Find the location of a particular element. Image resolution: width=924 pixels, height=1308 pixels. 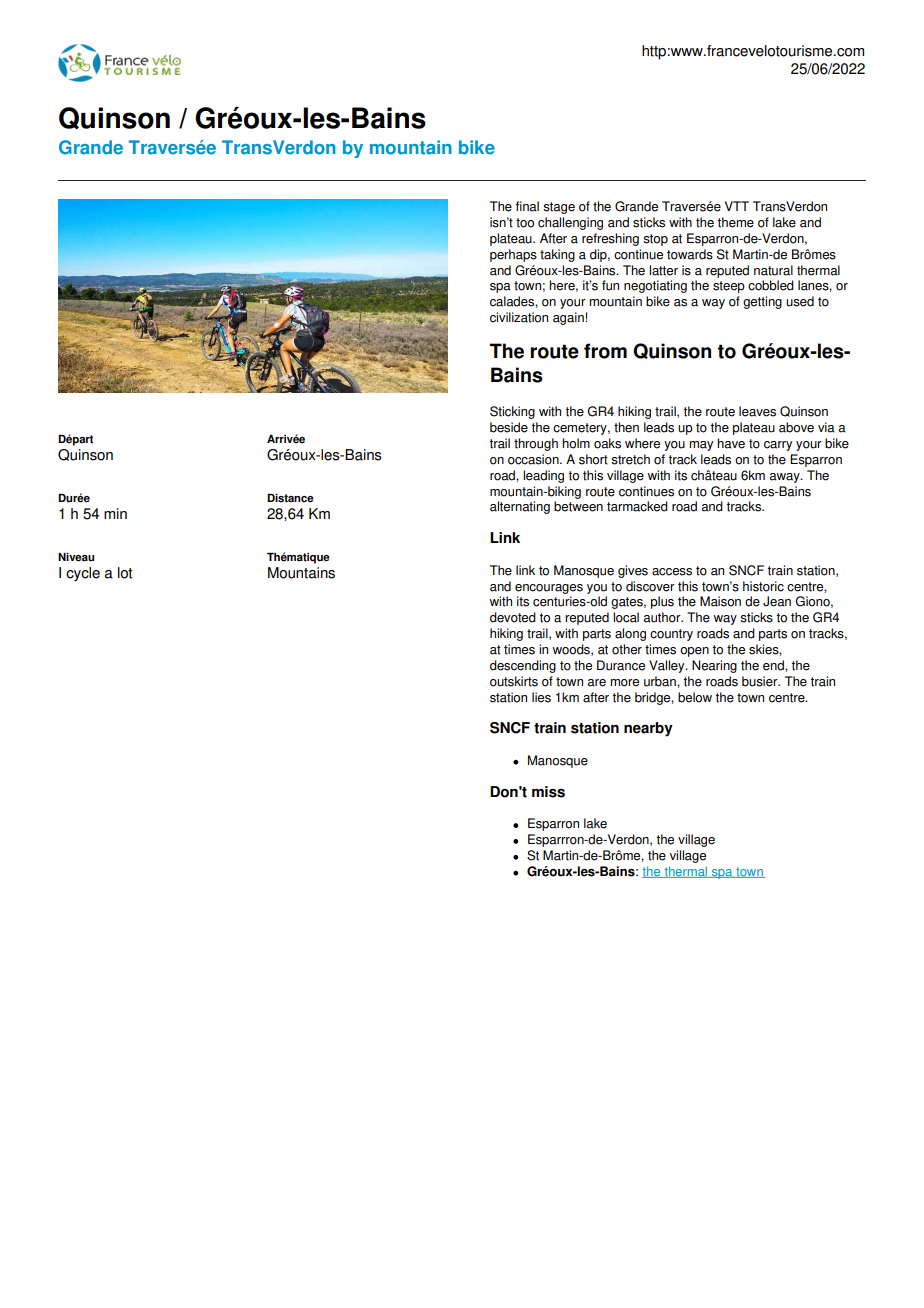

alternating is located at coordinates (520, 507).
